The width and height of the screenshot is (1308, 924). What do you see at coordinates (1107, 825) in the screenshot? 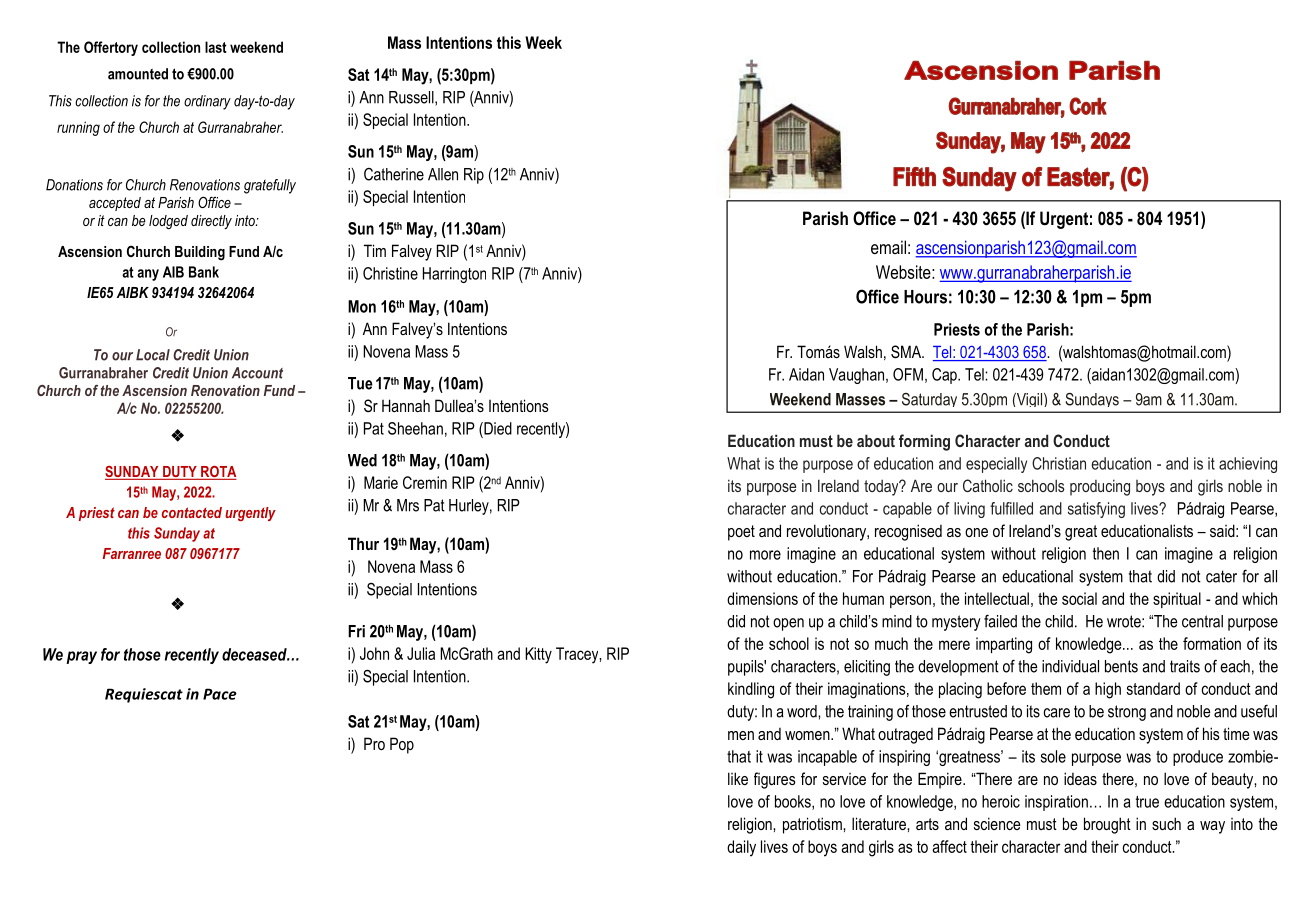
I see `brought` at bounding box center [1107, 825].
